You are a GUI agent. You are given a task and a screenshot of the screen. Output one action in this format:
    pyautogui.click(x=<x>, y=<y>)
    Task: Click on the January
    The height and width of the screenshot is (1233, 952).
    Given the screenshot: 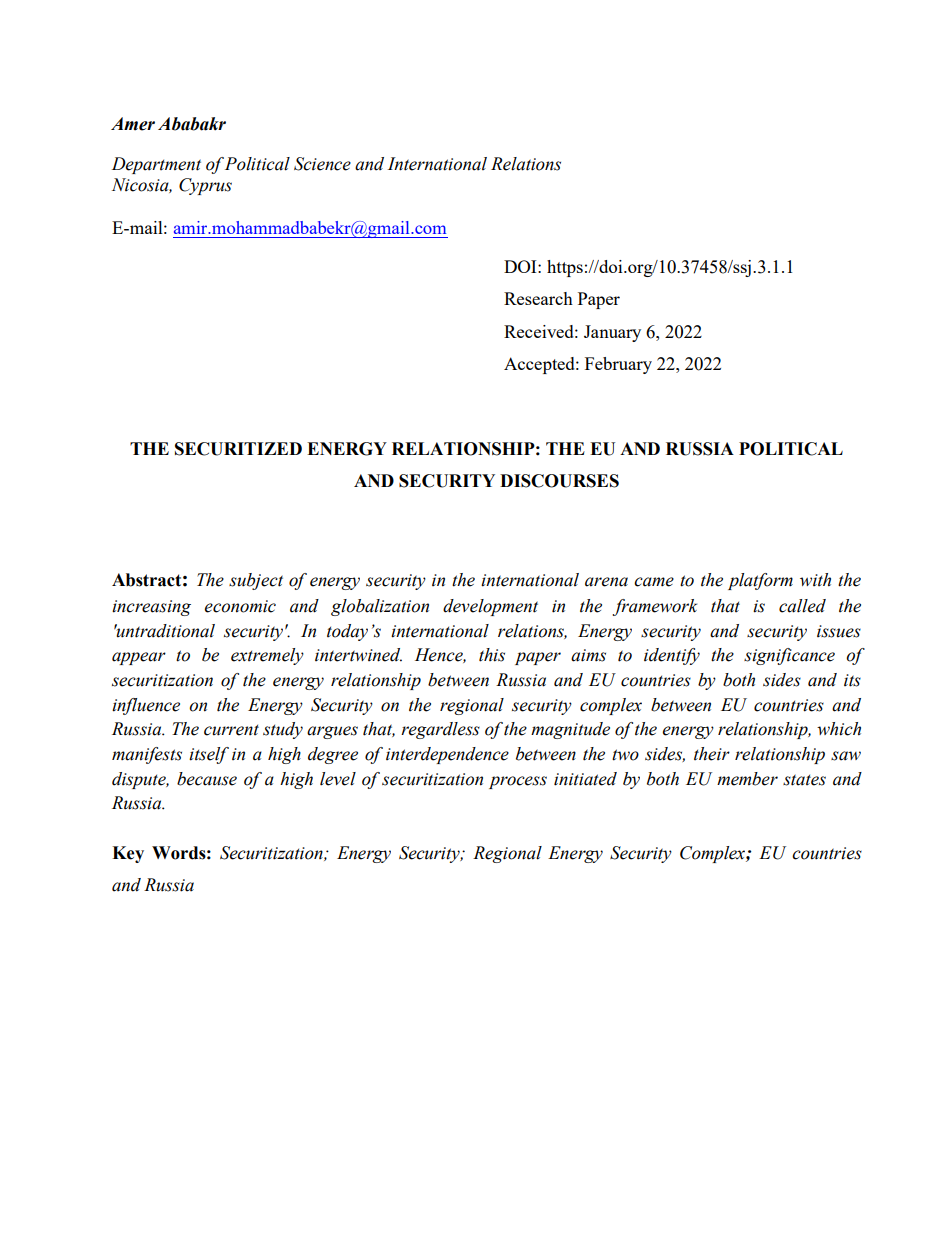 What is the action you would take?
    pyautogui.click(x=612, y=333)
